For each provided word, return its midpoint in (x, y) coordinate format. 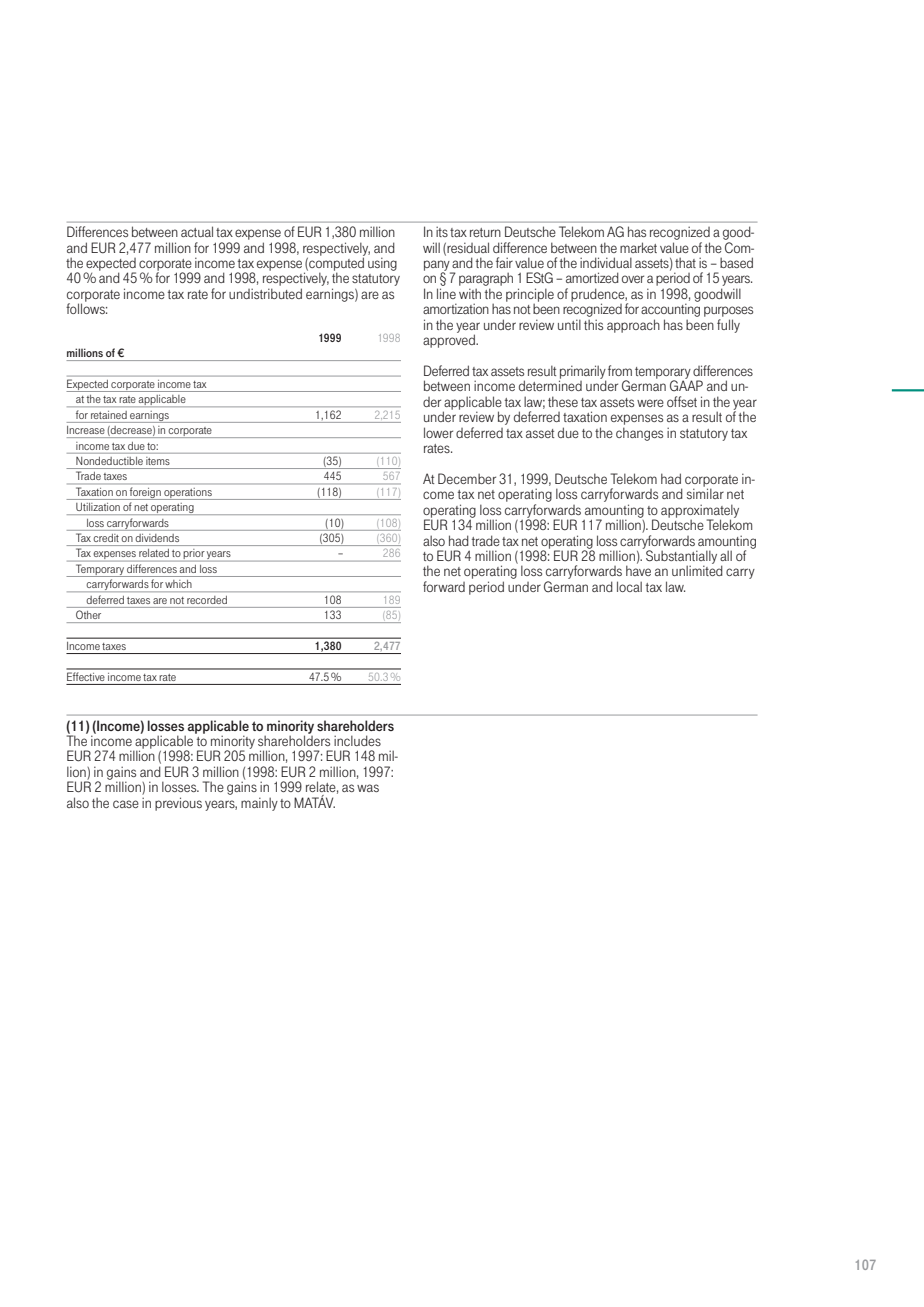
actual (197, 231)
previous (178, 804)
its (442, 231)
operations (188, 494)
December (467, 478)
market (638, 247)
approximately (700, 512)
